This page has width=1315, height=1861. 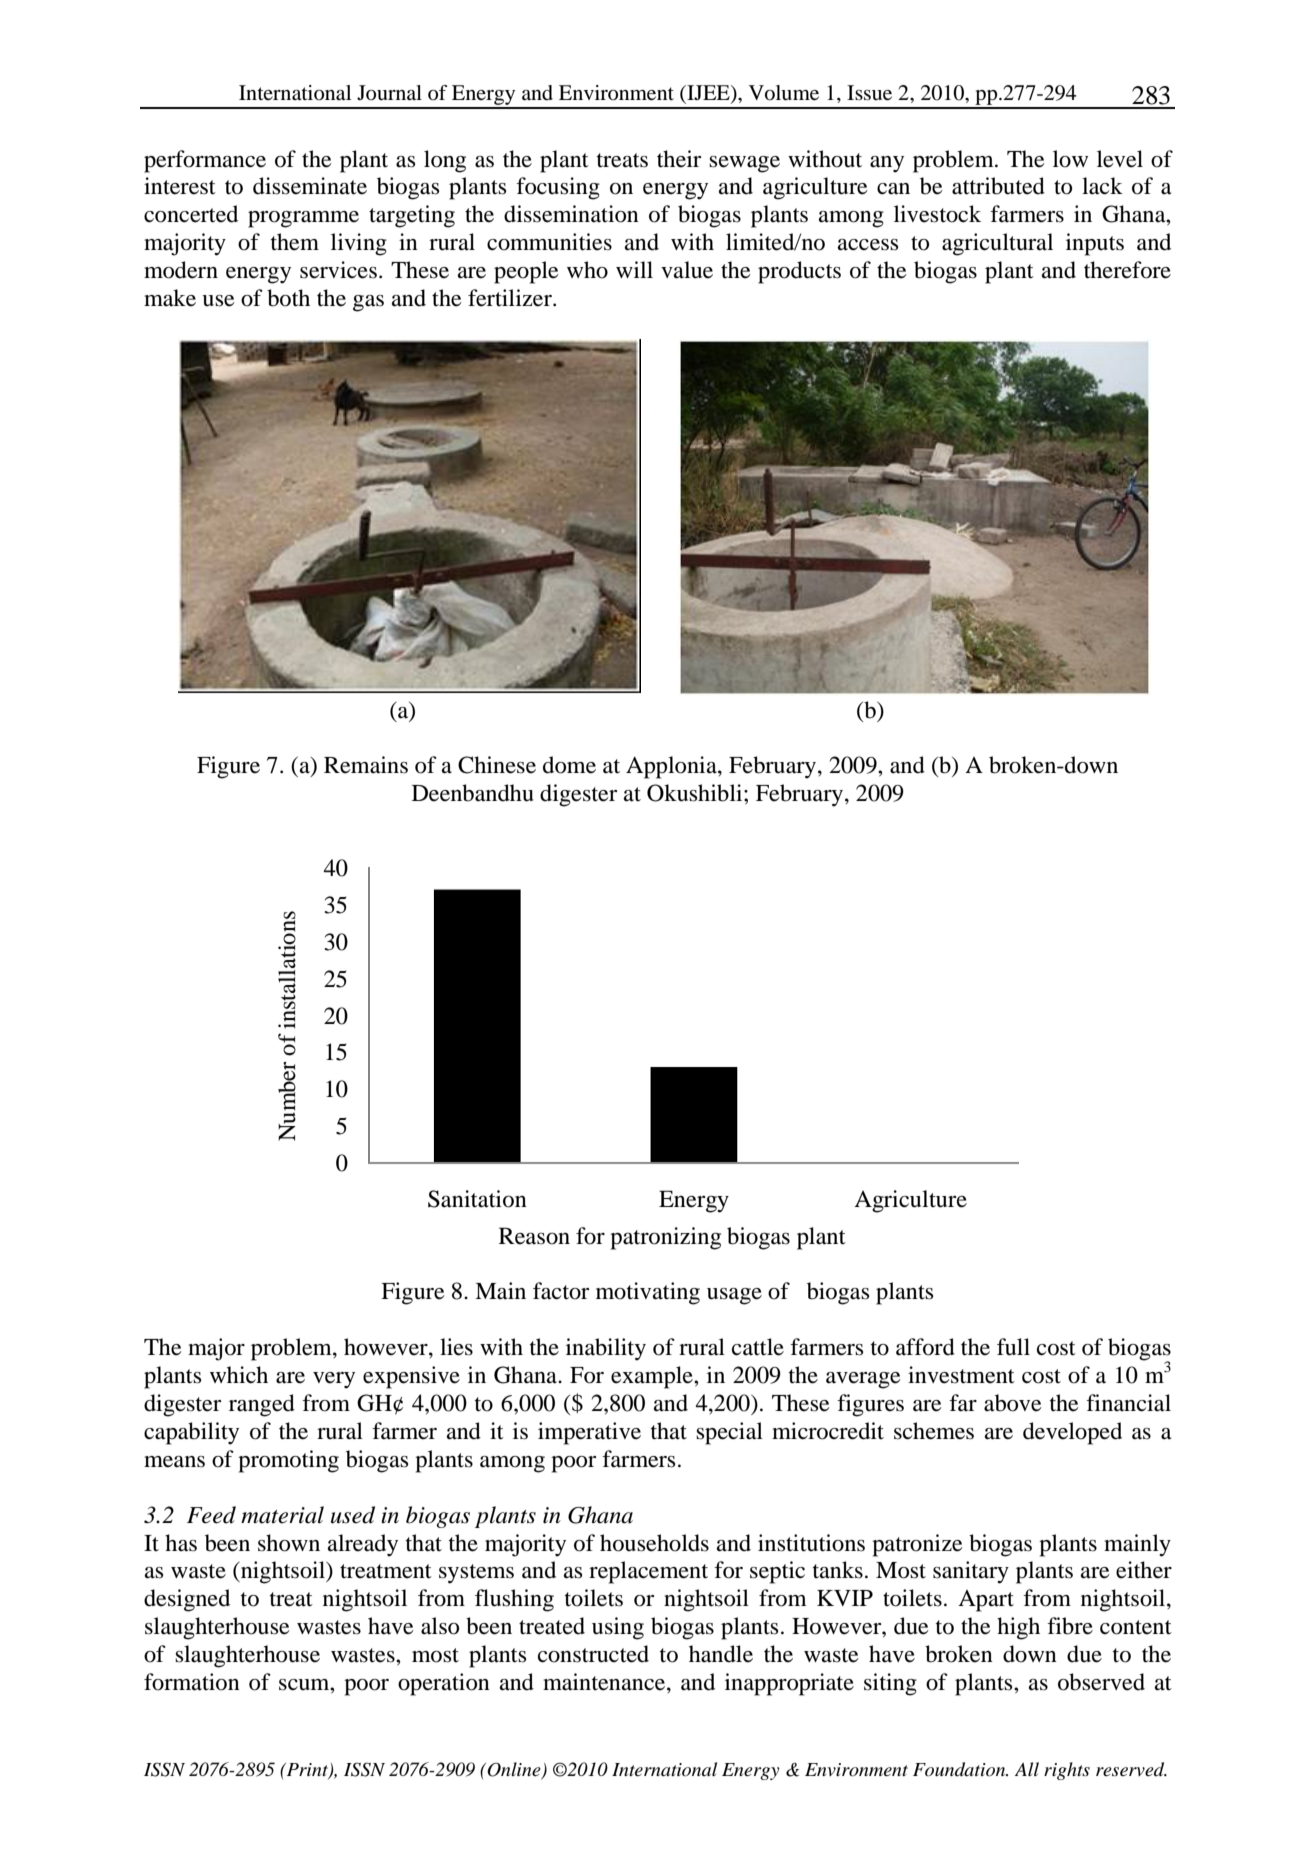 I want to click on rights, so click(x=1067, y=1771).
